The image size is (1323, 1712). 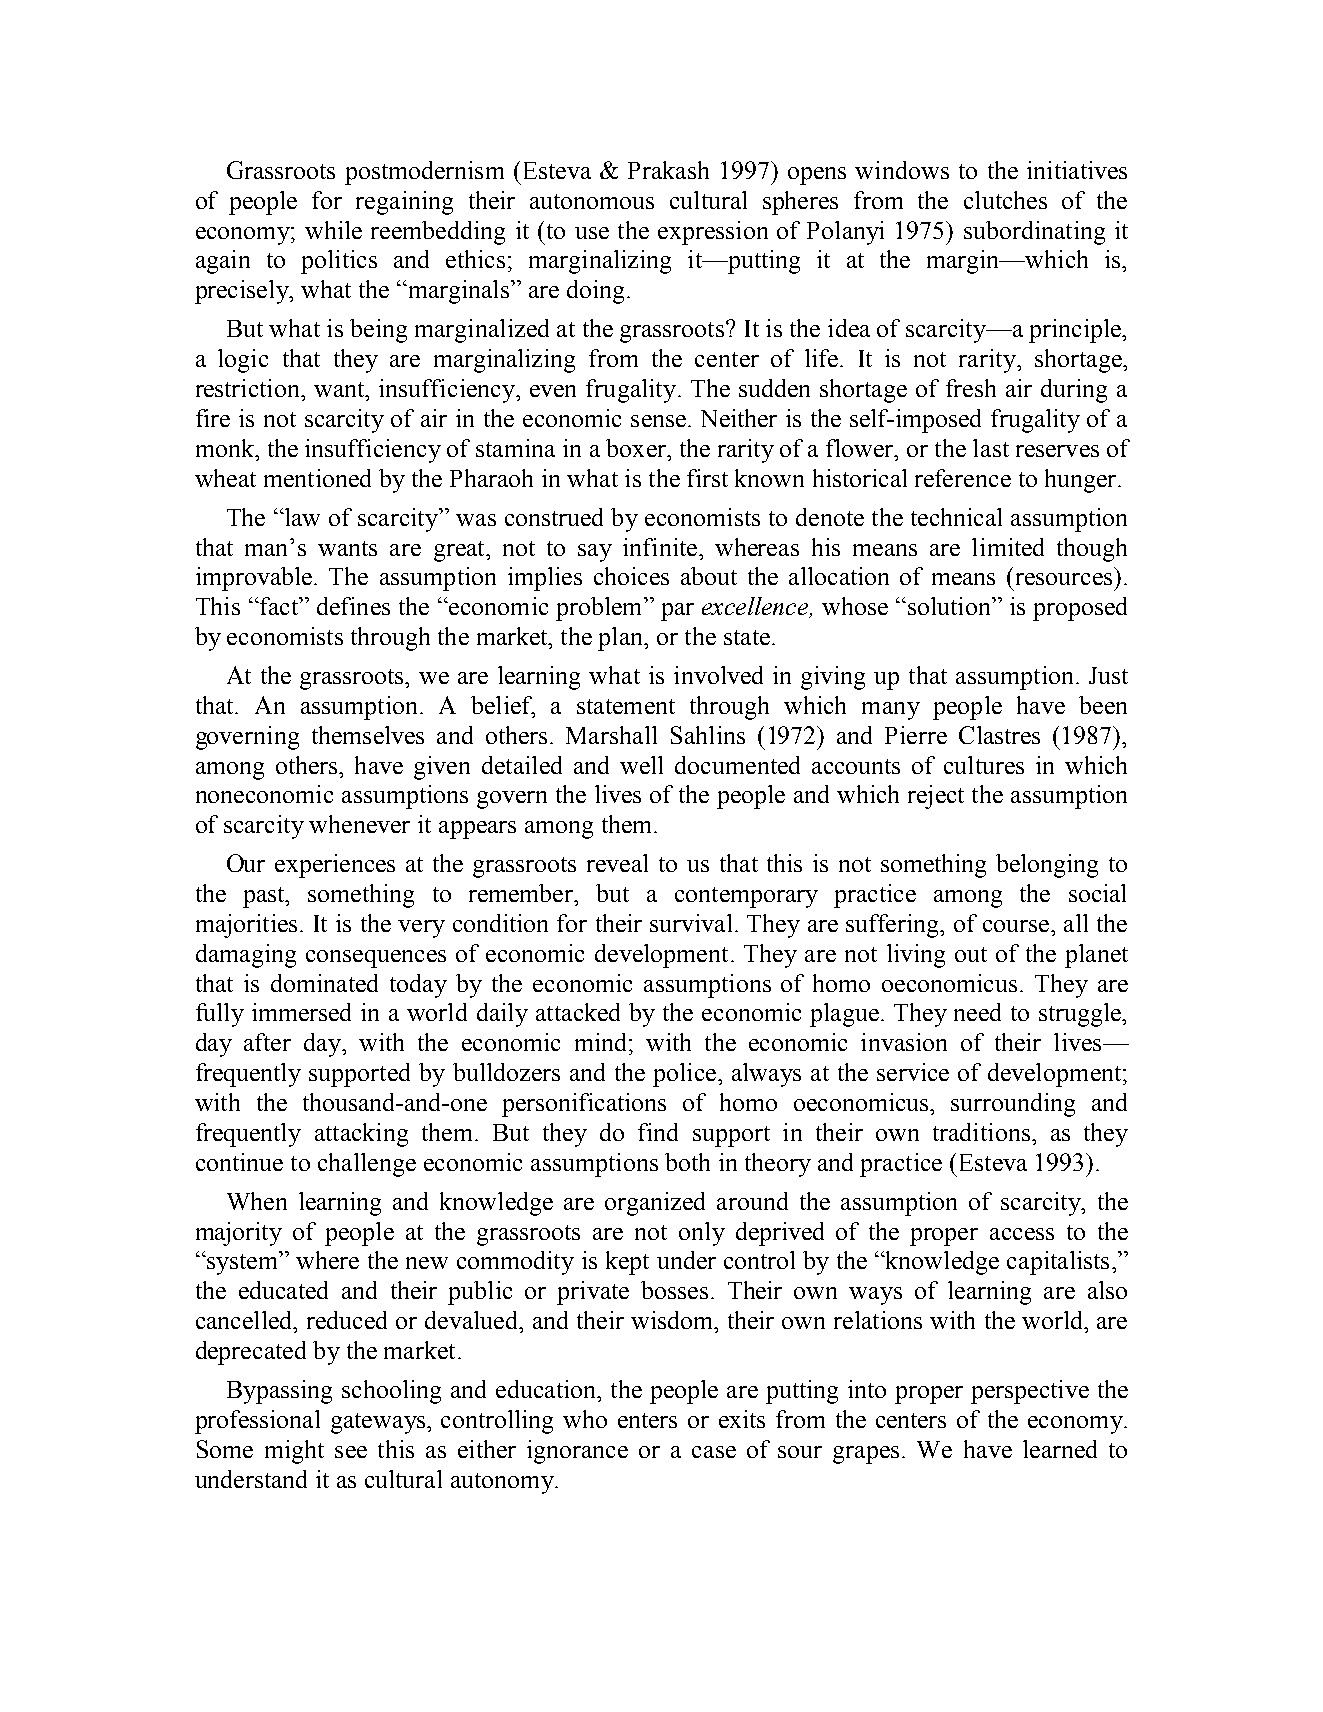 What do you see at coordinates (668, 170) in the document?
I see `Prakash` at bounding box center [668, 170].
